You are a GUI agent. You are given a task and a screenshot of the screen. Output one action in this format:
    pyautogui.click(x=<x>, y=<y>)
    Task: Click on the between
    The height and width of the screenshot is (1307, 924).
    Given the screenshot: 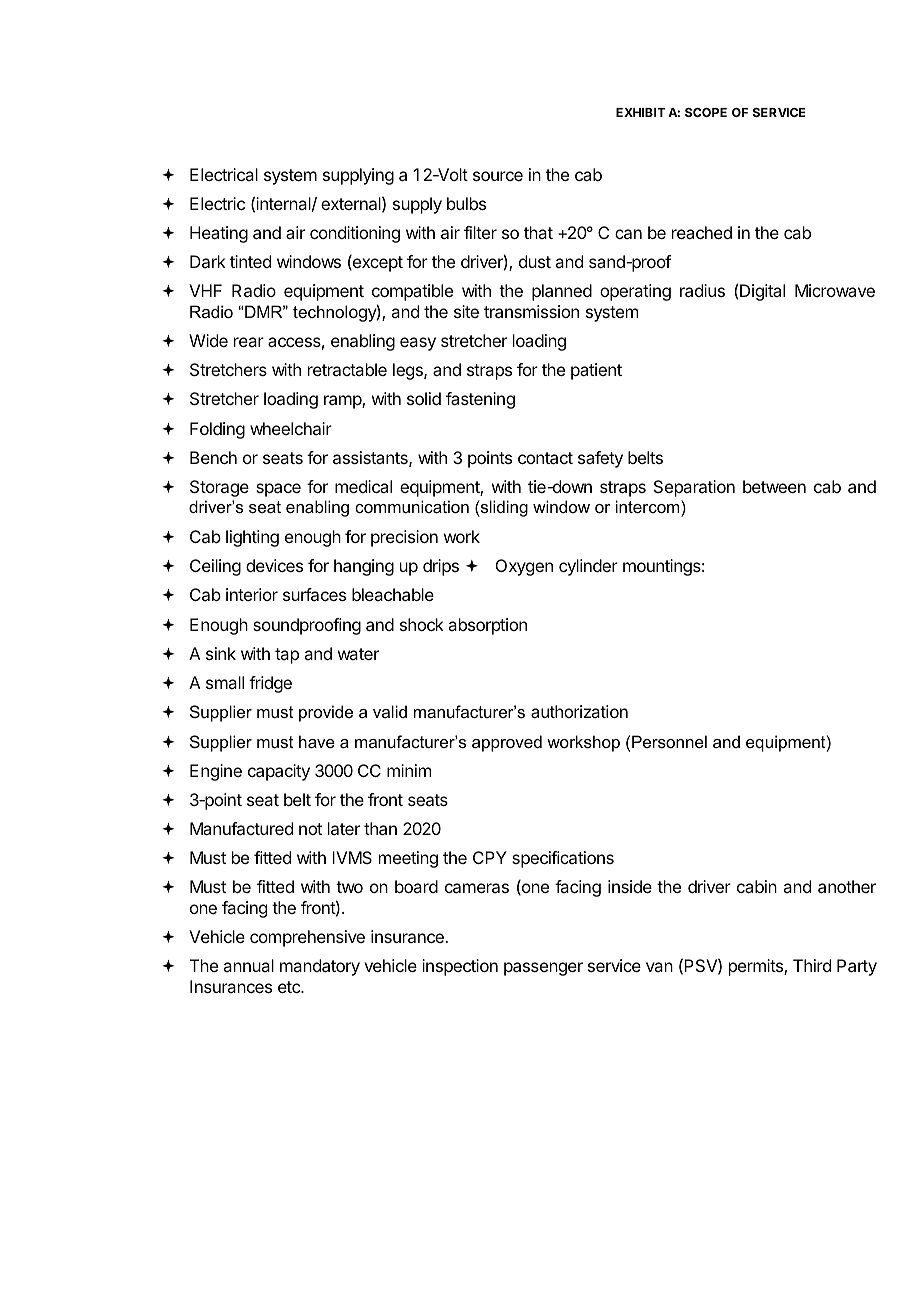 What is the action you would take?
    pyautogui.click(x=774, y=486)
